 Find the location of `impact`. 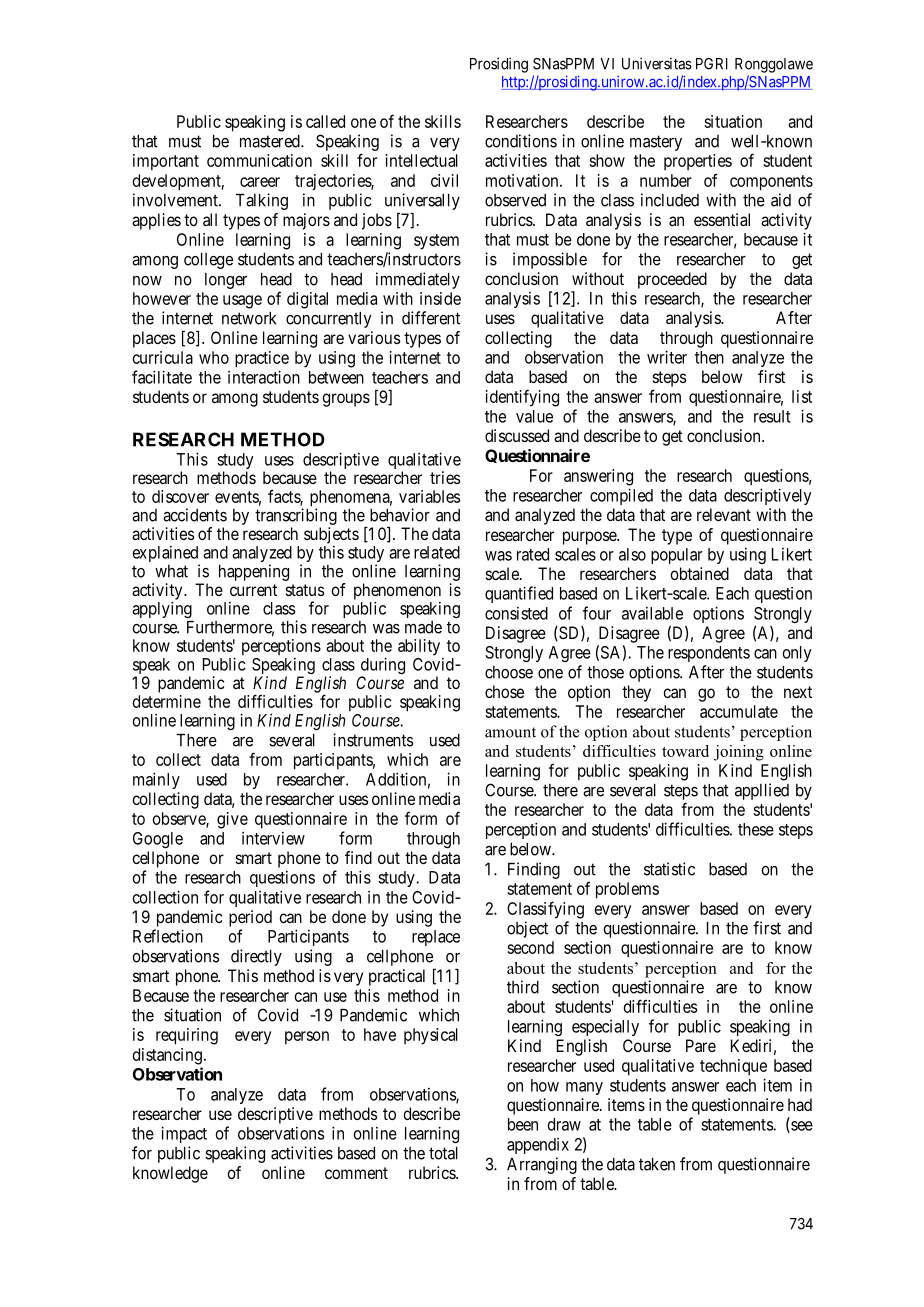

impact is located at coordinates (184, 1134).
